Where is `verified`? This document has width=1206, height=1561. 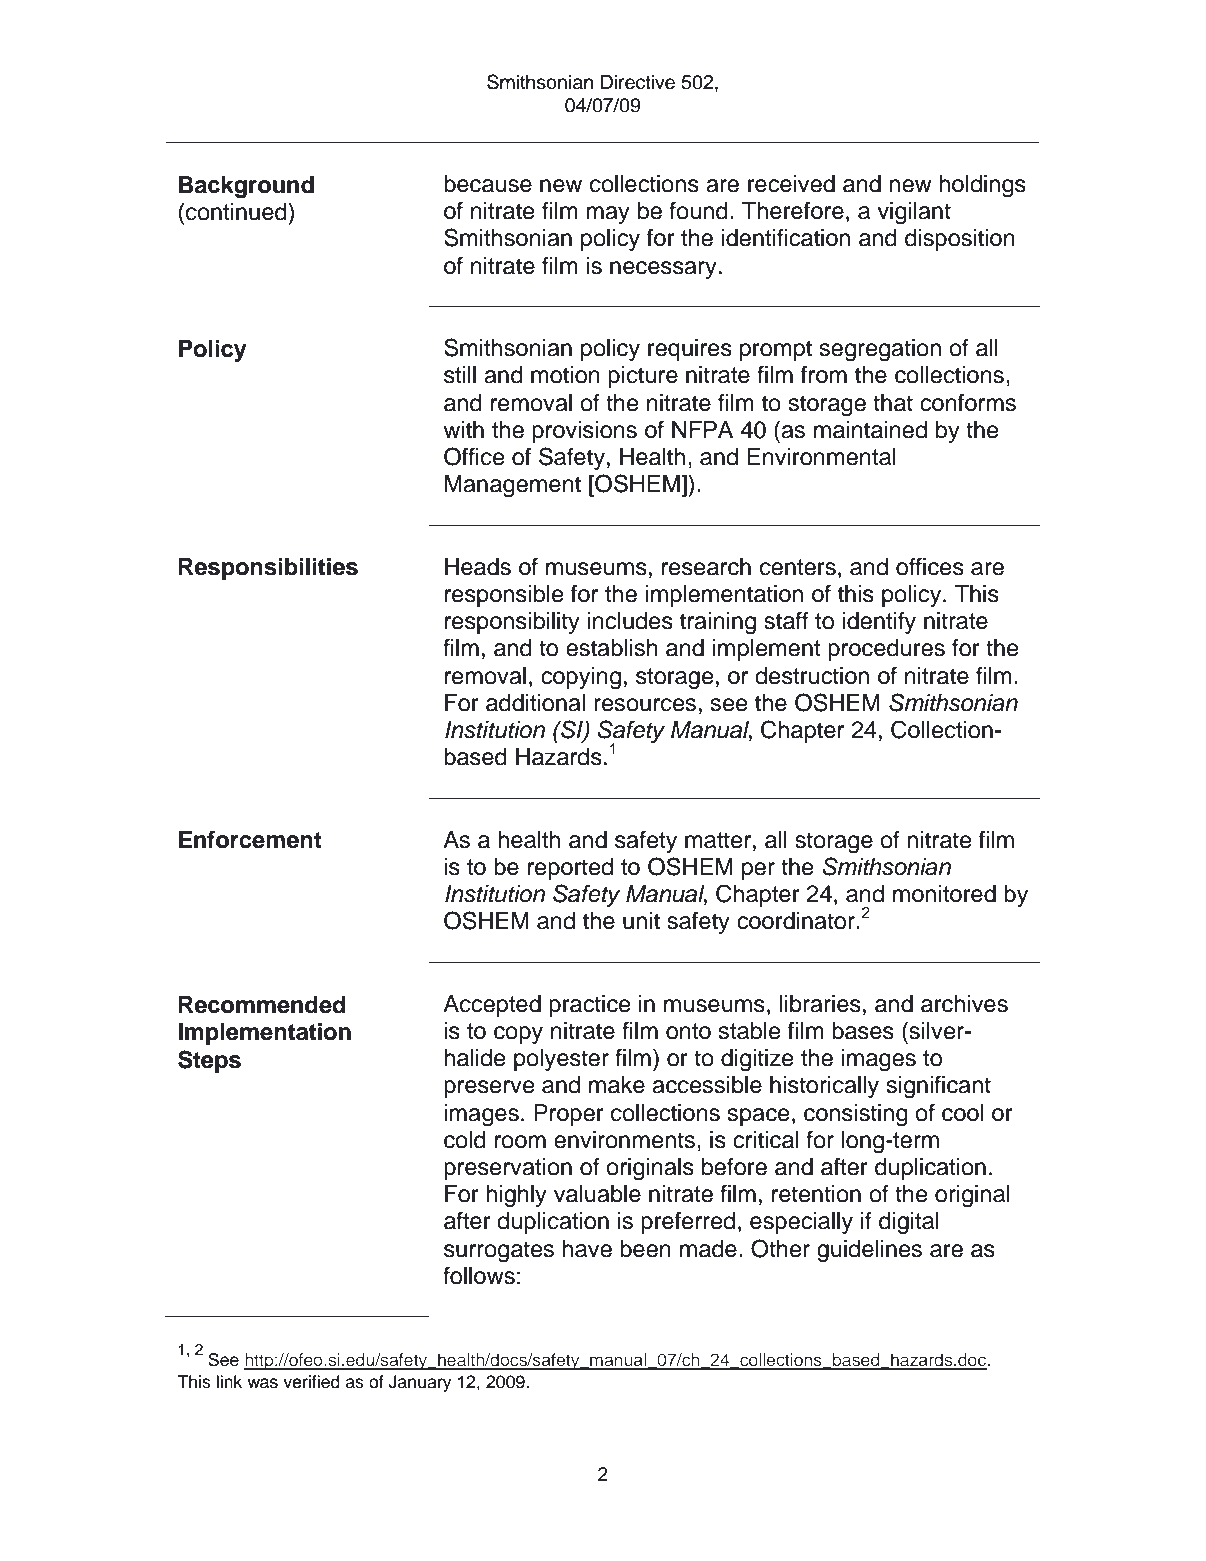
verified is located at coordinates (311, 1382).
